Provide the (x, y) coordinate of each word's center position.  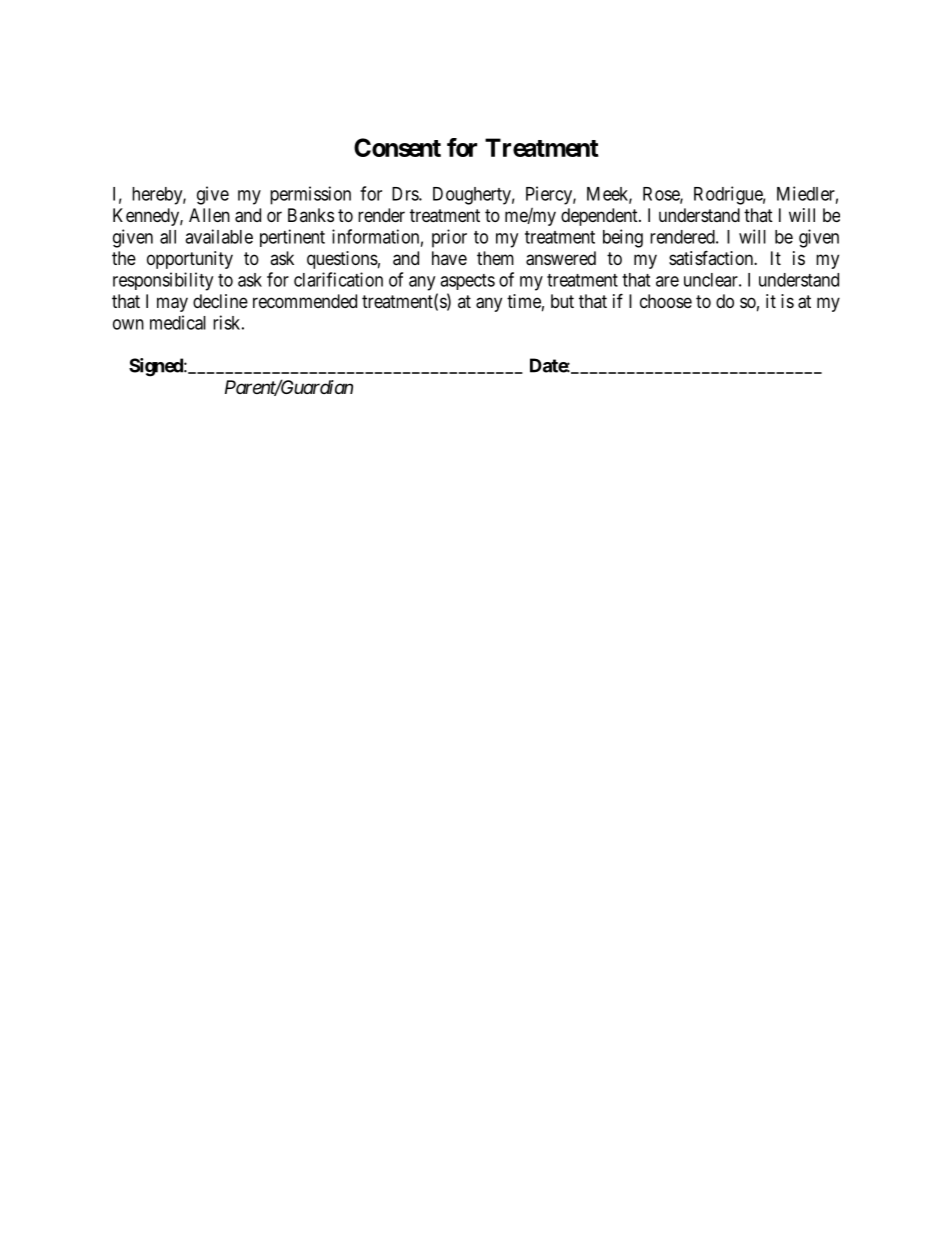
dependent (600, 217)
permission (310, 195)
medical (178, 322)
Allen (209, 215)
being (623, 238)
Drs (406, 194)
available (219, 236)
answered (561, 258)
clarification (338, 279)
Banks (311, 215)
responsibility (163, 281)
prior (449, 238)
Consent (397, 147)
